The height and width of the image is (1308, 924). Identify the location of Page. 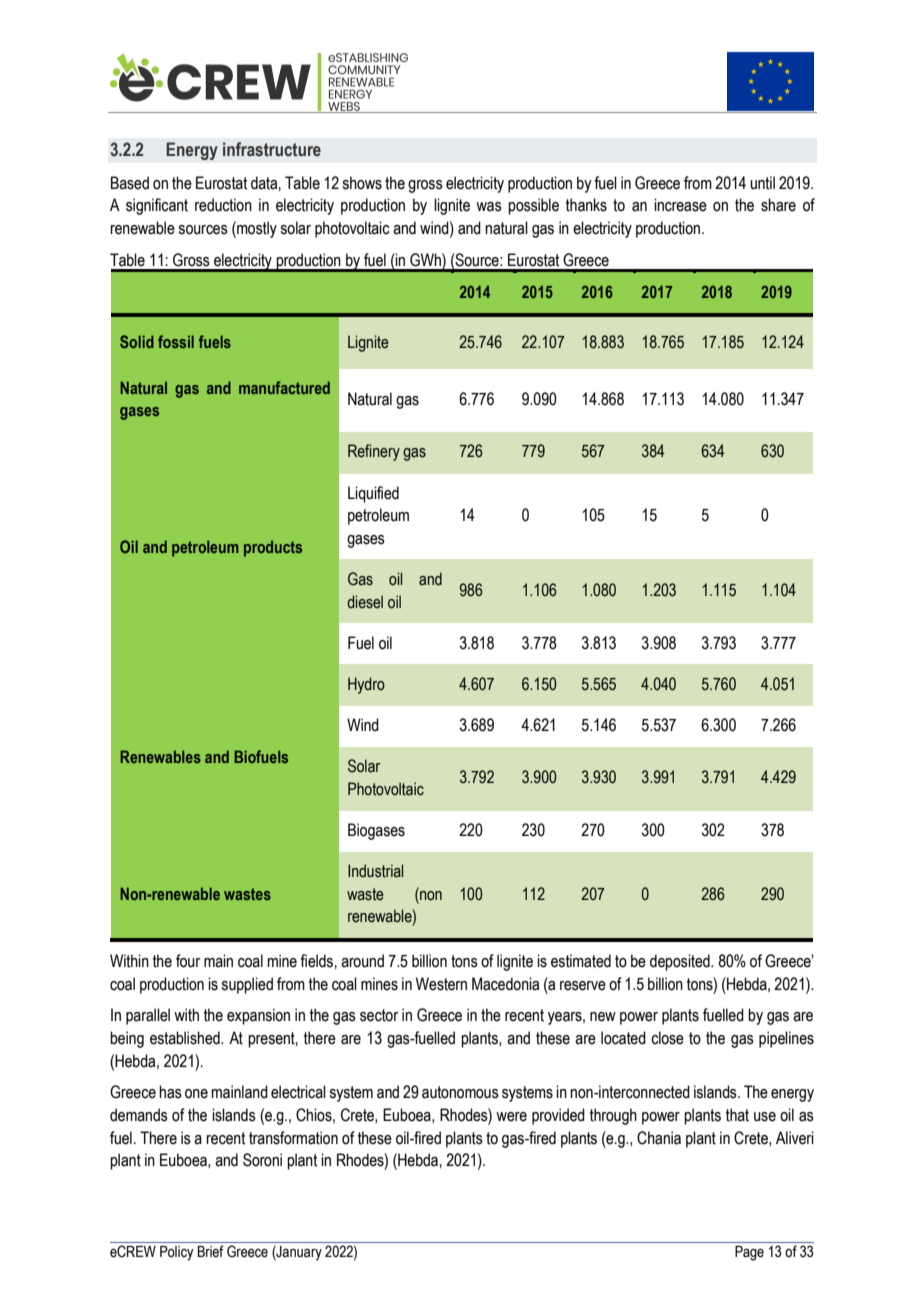
(749, 1253).
